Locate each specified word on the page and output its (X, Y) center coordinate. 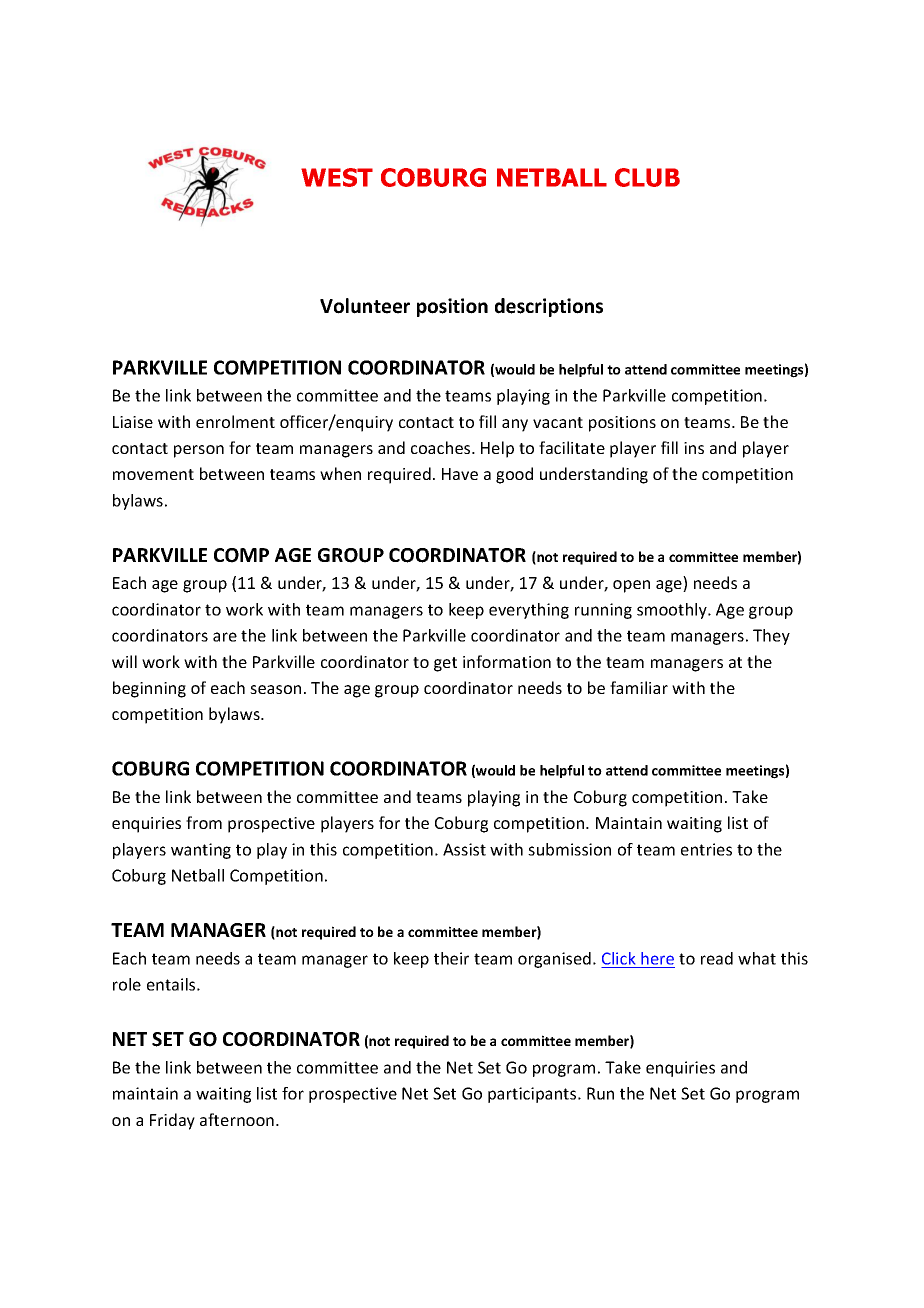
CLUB (647, 177)
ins (694, 448)
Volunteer (365, 306)
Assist (464, 849)
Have (460, 474)
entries (706, 849)
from (204, 822)
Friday (172, 1121)
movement (153, 474)
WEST (337, 177)
